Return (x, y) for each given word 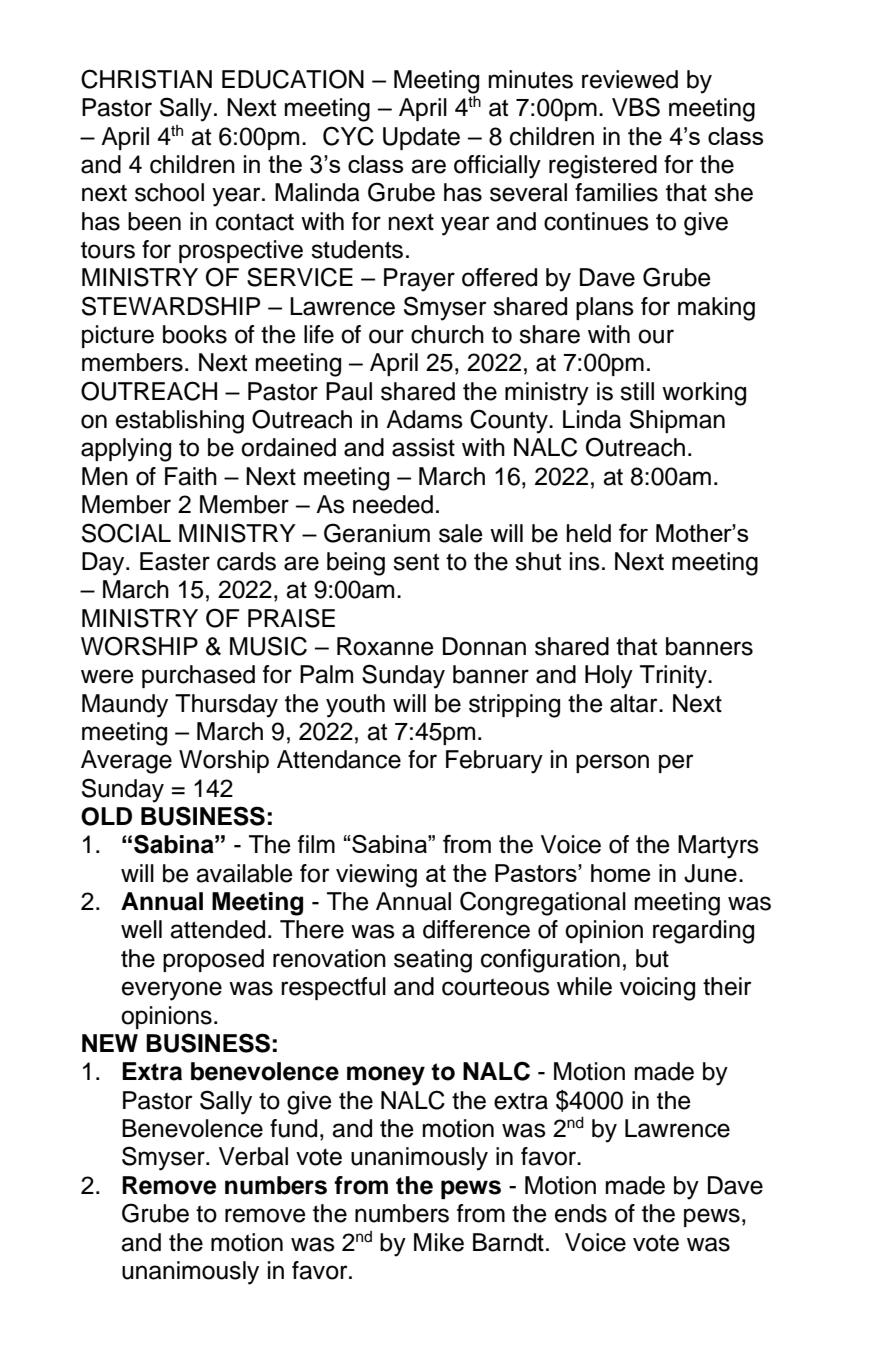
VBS (636, 107)
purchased (198, 676)
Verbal (253, 1156)
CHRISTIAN (146, 79)
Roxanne (385, 646)
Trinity (674, 677)
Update (421, 138)
